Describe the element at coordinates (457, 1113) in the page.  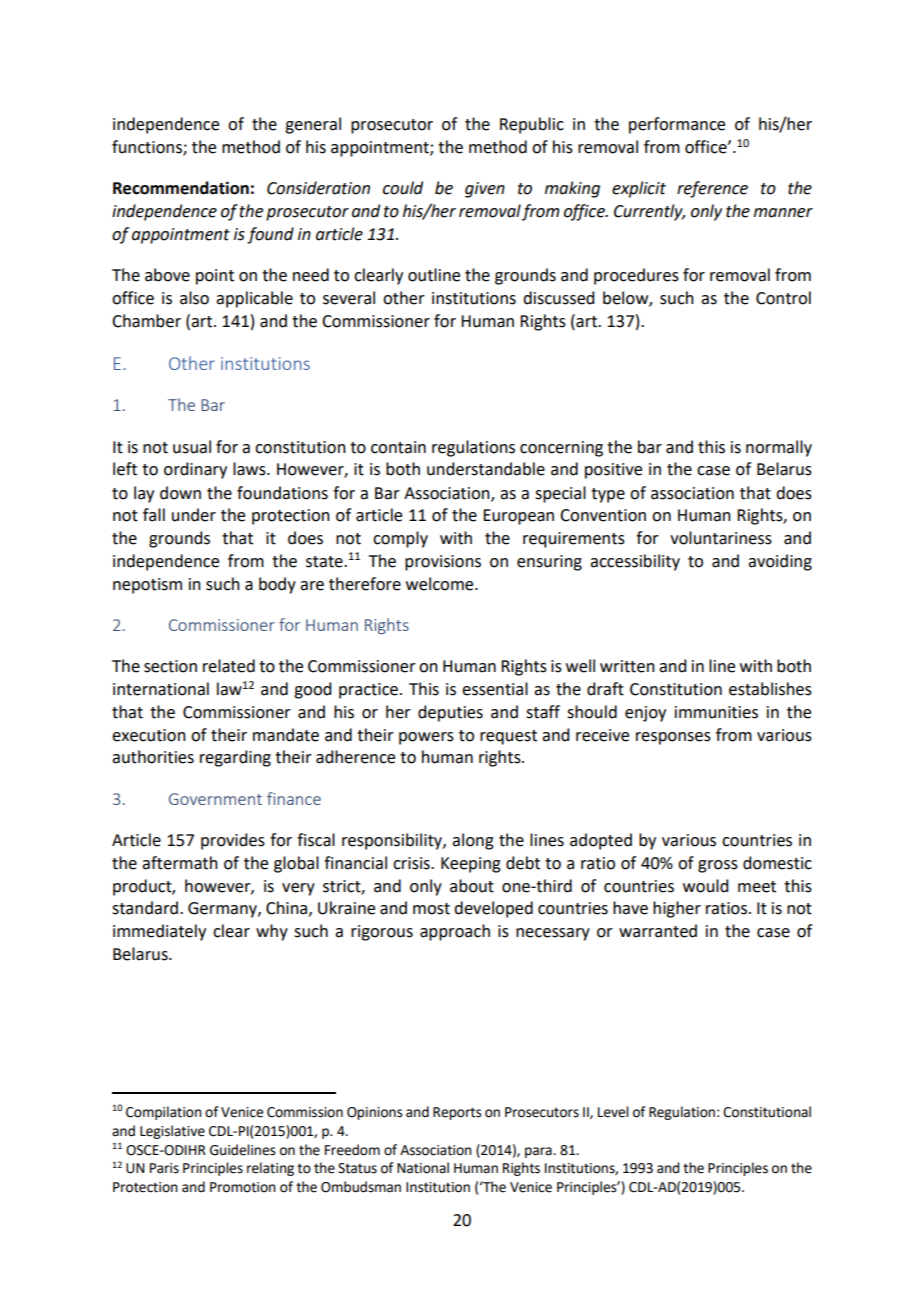
I see `Reports` at that location.
